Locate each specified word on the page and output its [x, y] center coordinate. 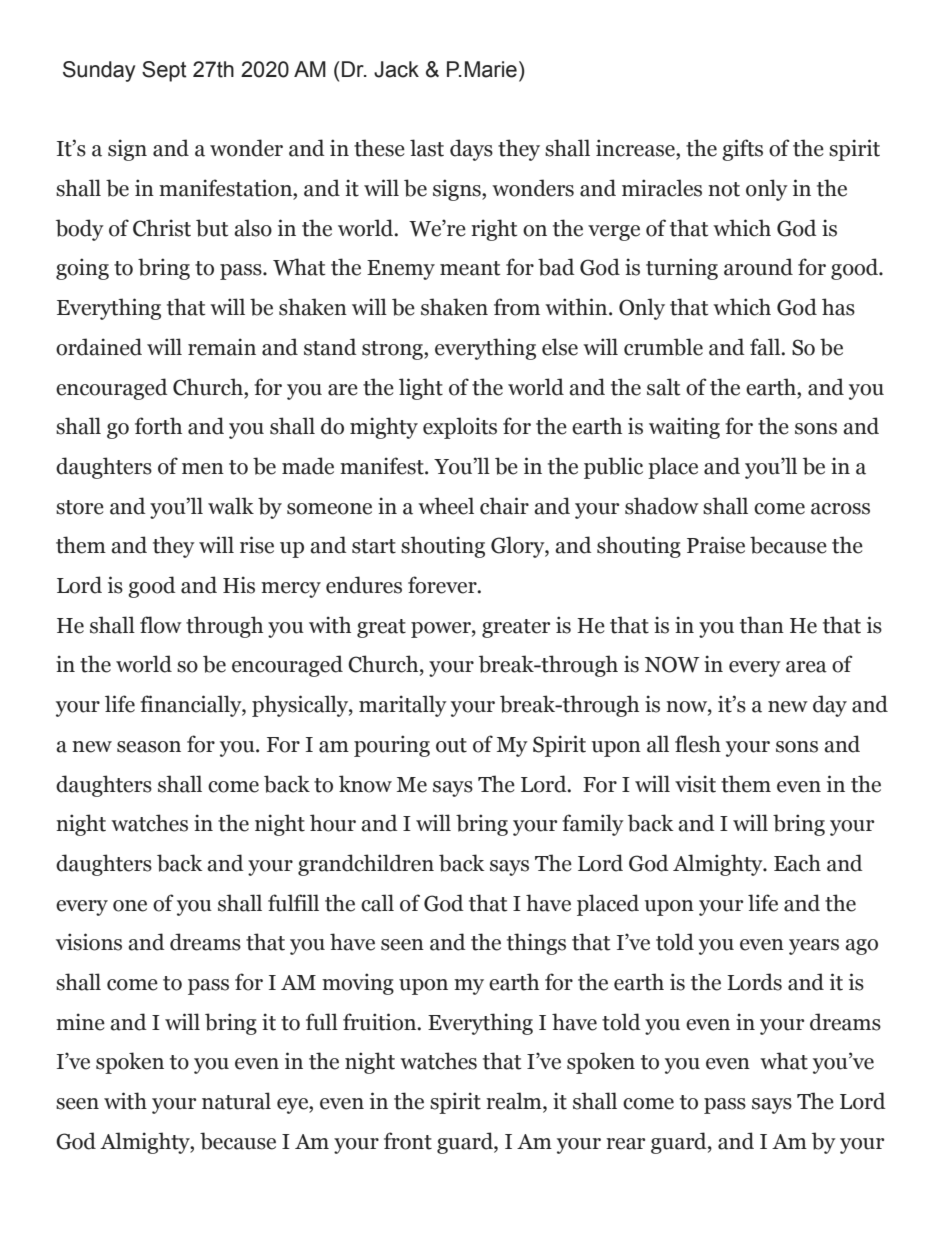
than [762, 625]
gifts [742, 150]
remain [222, 347]
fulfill [293, 903]
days [471, 150]
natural [236, 1101]
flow [161, 625]
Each [797, 863]
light [421, 389]
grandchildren [366, 865]
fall [766, 347]
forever [443, 585]
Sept [164, 71]
